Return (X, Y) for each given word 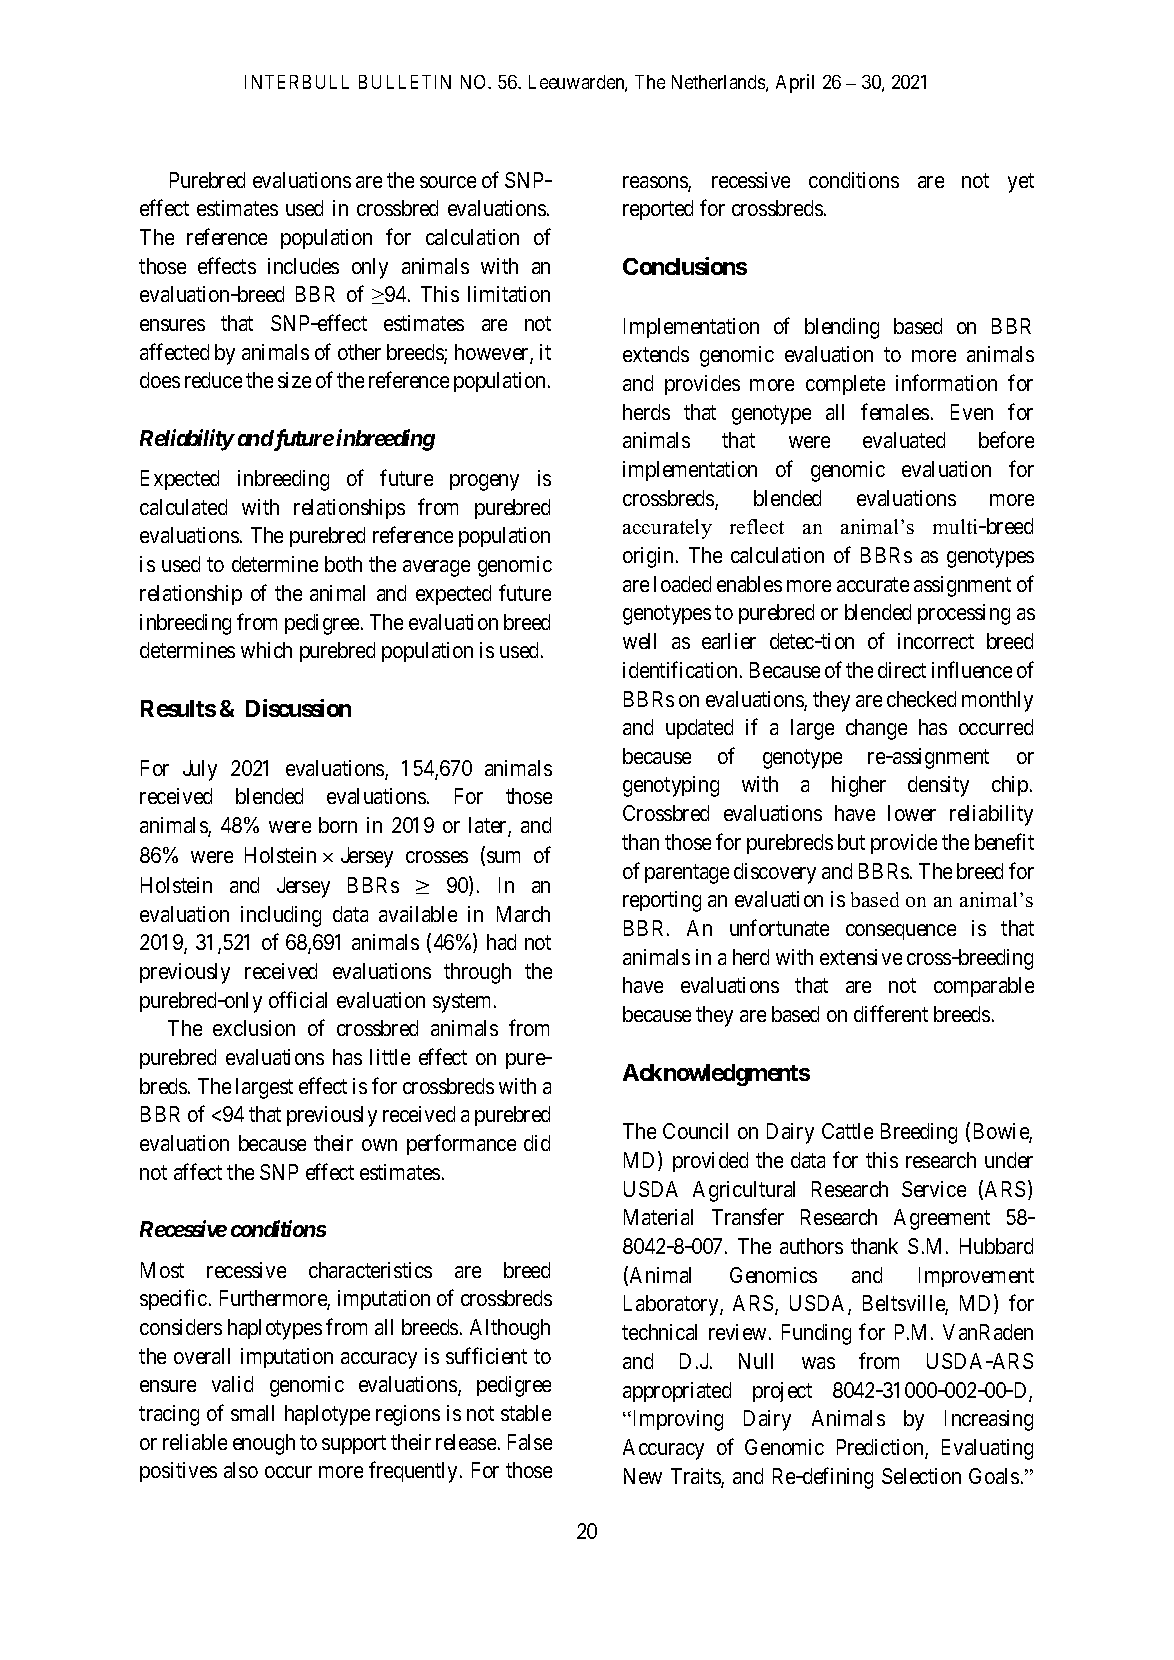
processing (964, 614)
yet (1021, 183)
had (501, 942)
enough (264, 1444)
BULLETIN (405, 82)
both (343, 564)
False (530, 1442)
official (298, 999)
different (891, 1013)
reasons (656, 183)
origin (650, 557)
